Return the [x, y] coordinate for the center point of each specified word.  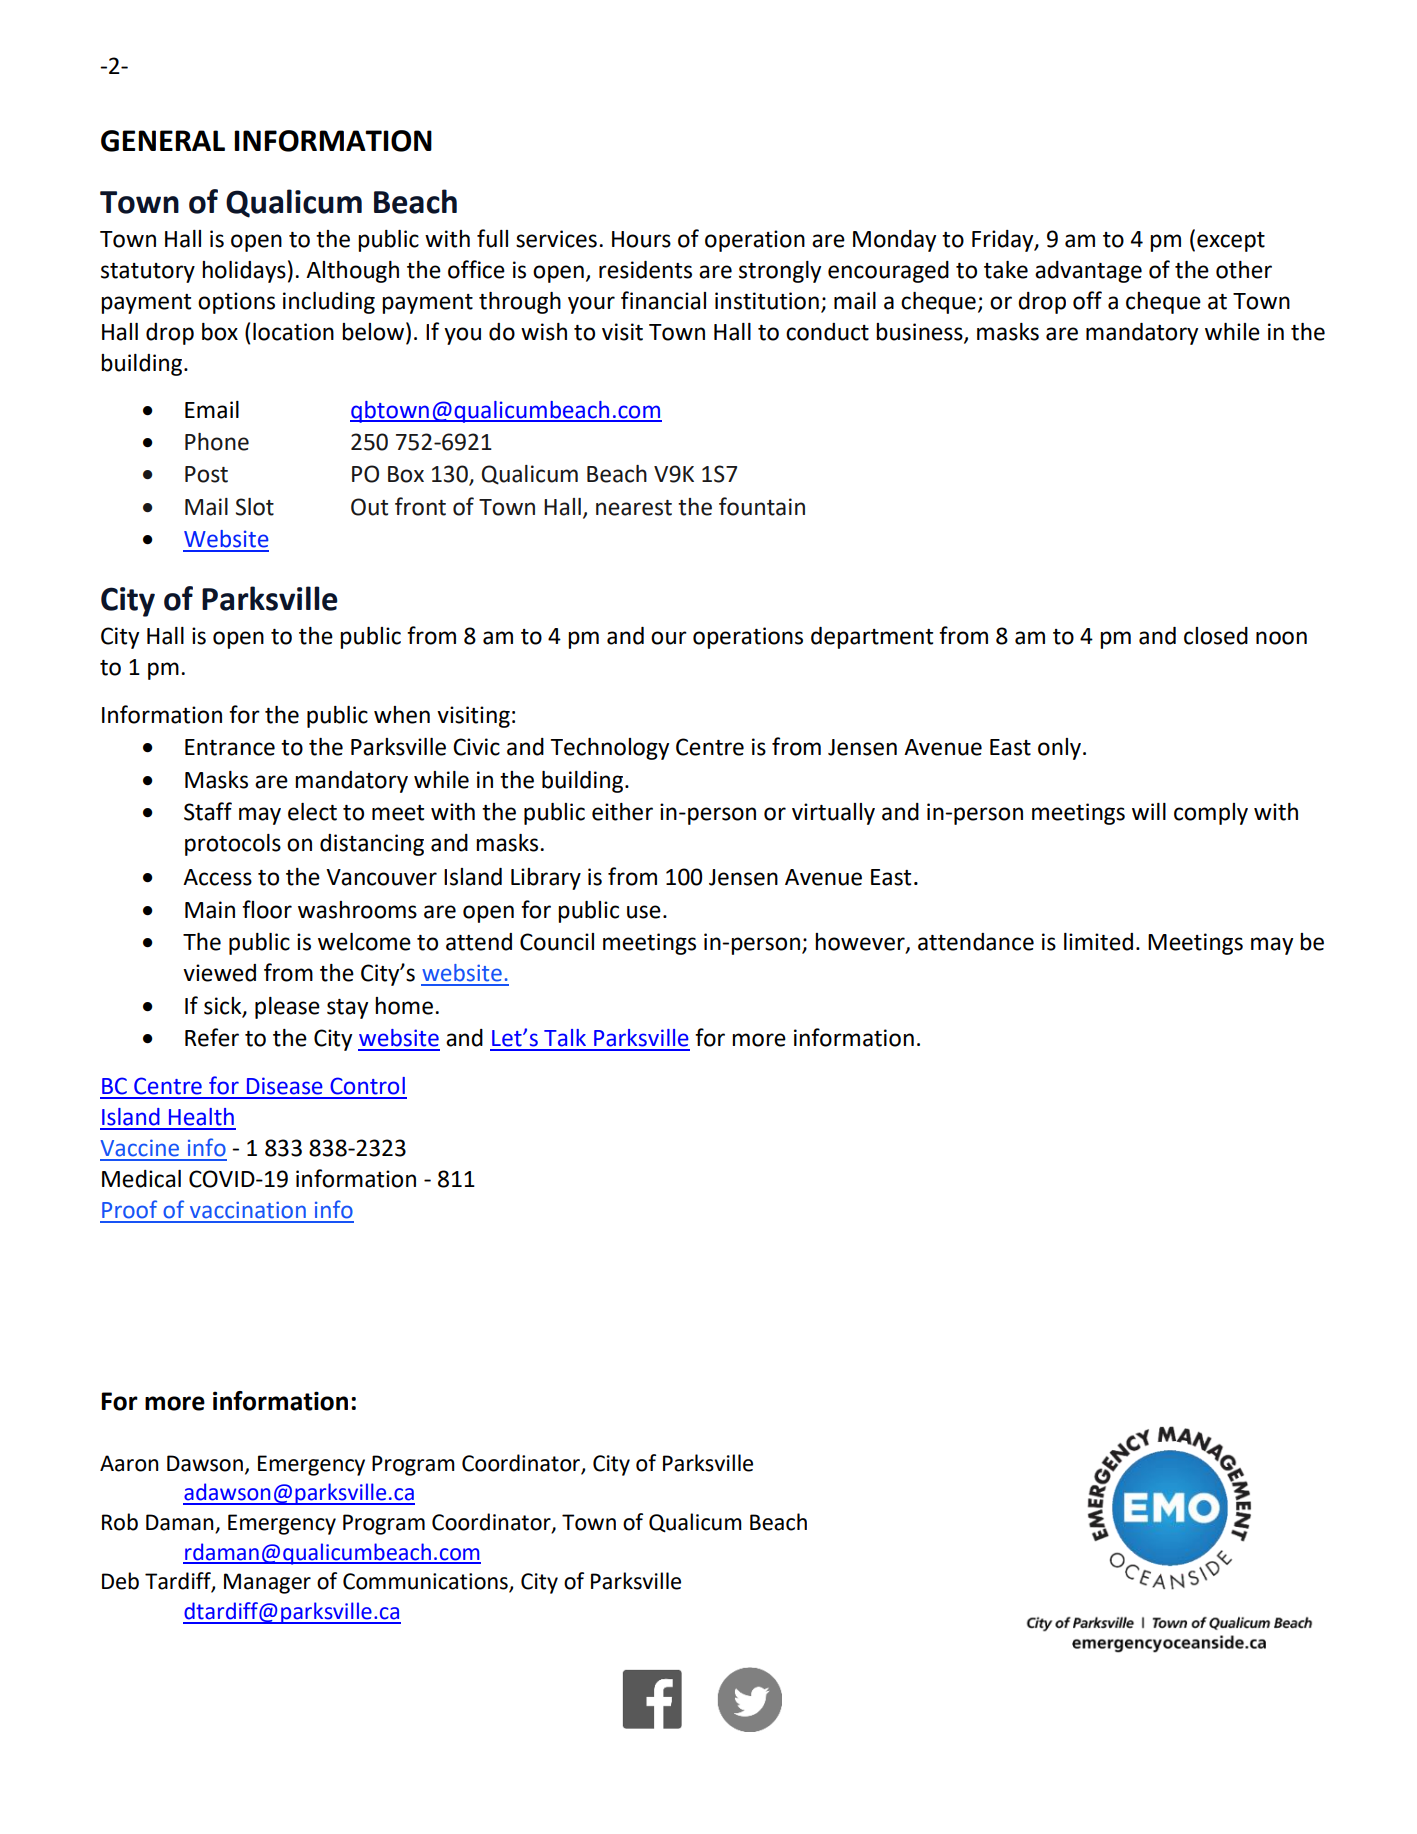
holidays [244, 272]
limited [1098, 942]
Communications [426, 1582]
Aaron [129, 1463]
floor [267, 909]
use [644, 912]
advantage [1088, 272]
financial [663, 300]
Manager [267, 1583]
